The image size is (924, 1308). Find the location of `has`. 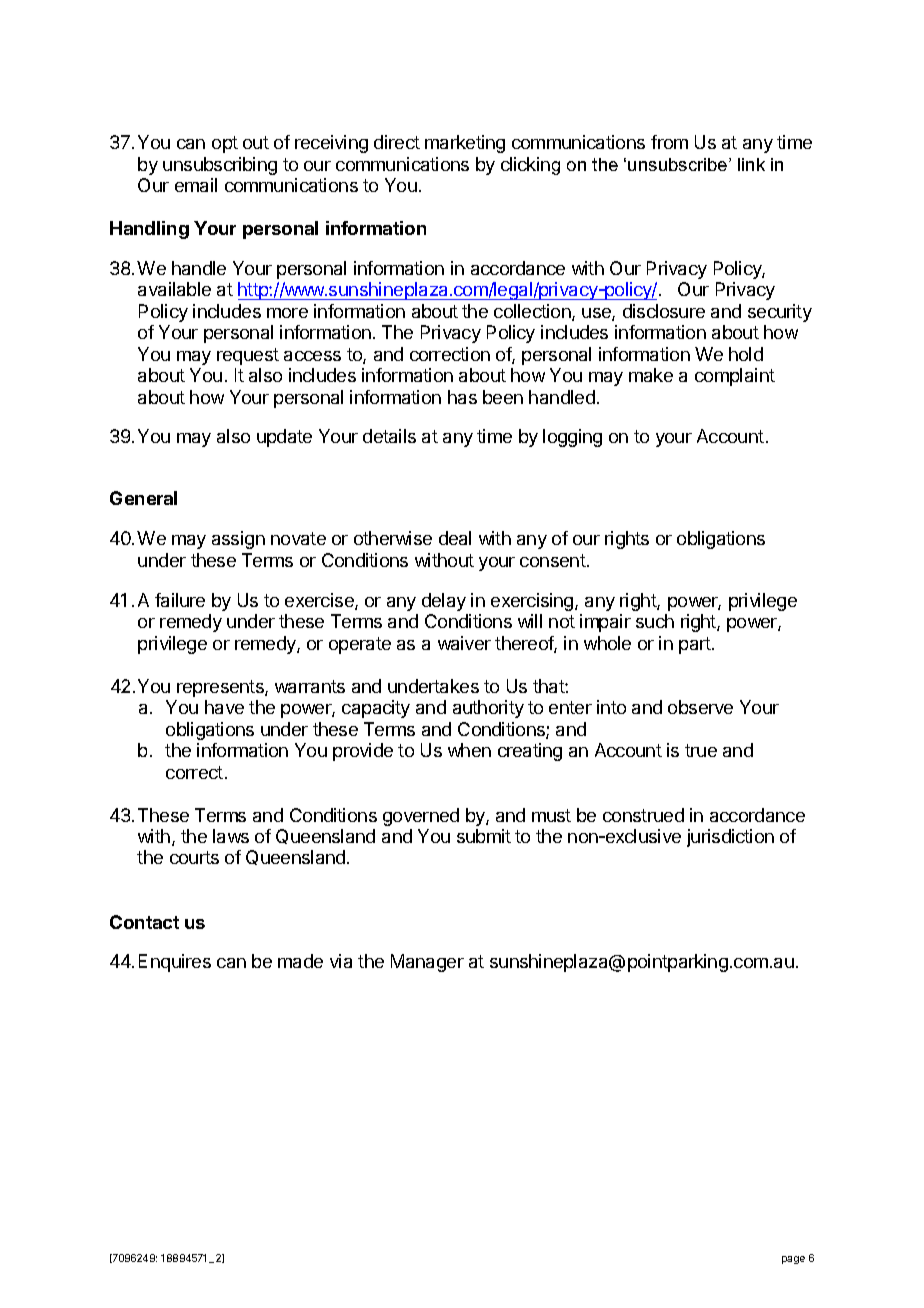

has is located at coordinates (462, 397).
